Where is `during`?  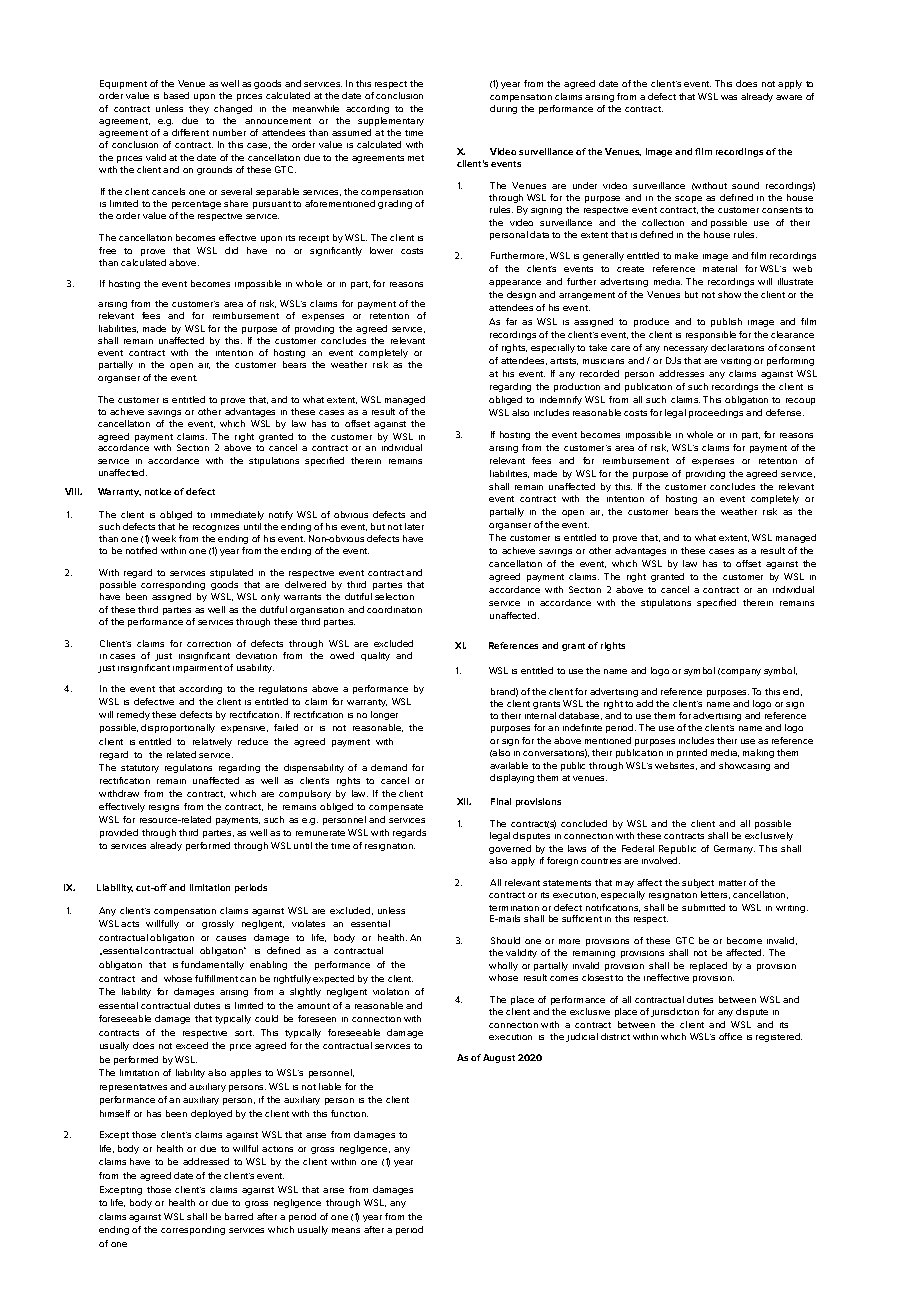
during is located at coordinates (503, 109).
